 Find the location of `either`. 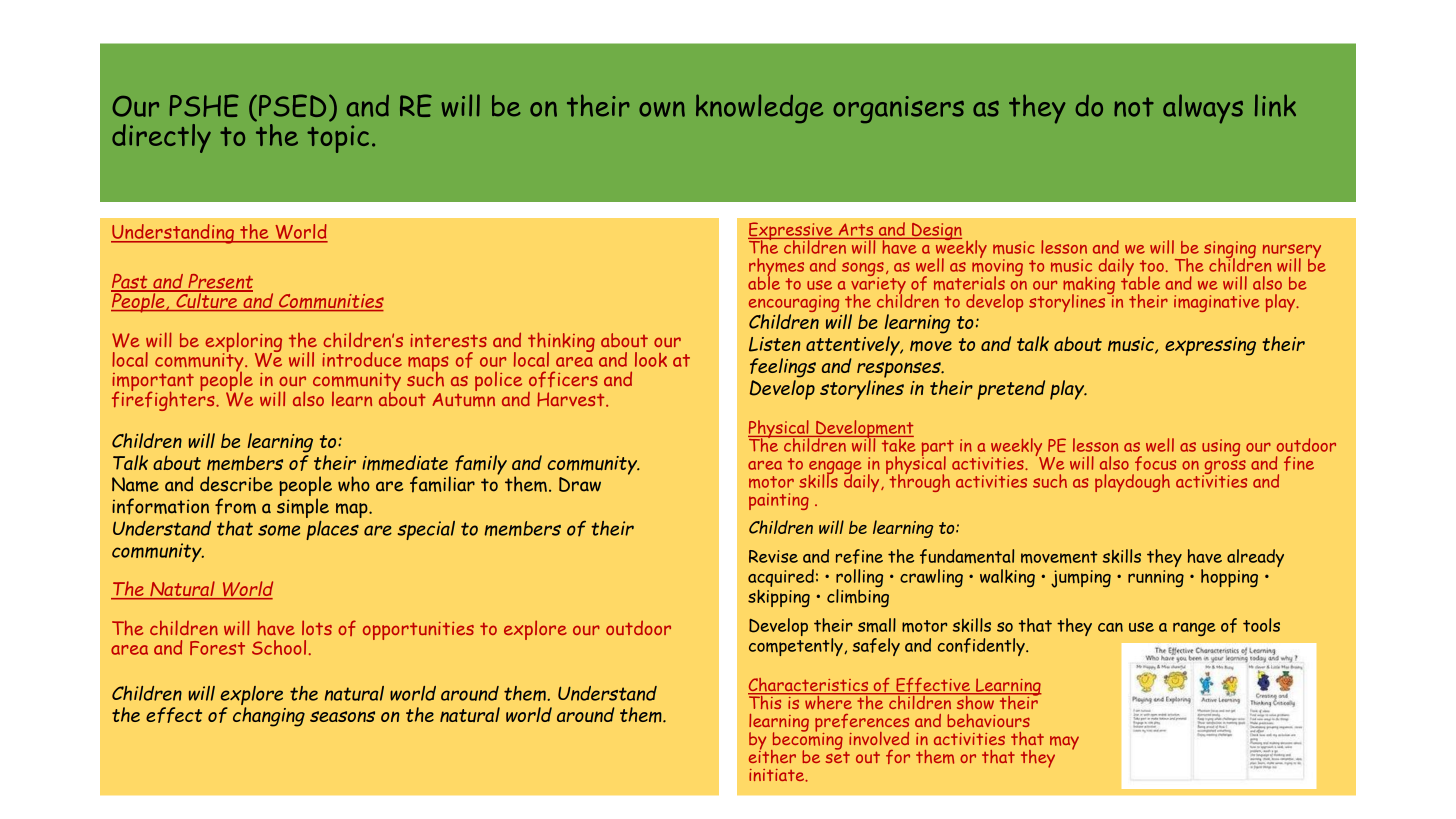

either is located at coordinates (772, 756).
